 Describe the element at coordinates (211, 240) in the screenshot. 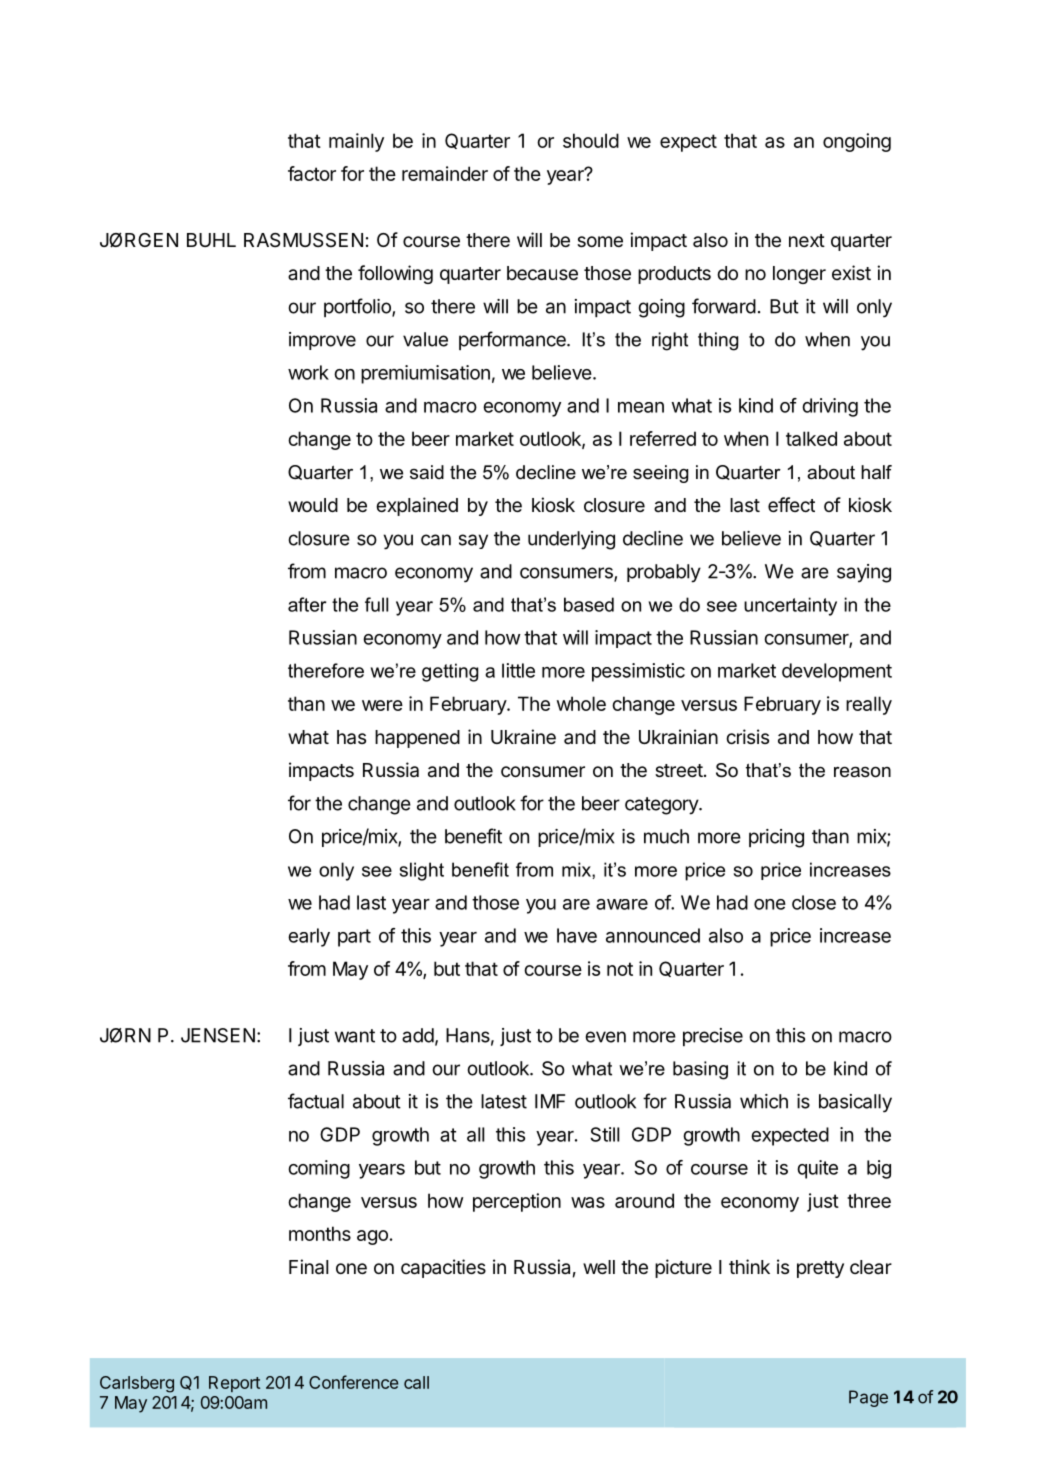

I see `BUHL` at that location.
